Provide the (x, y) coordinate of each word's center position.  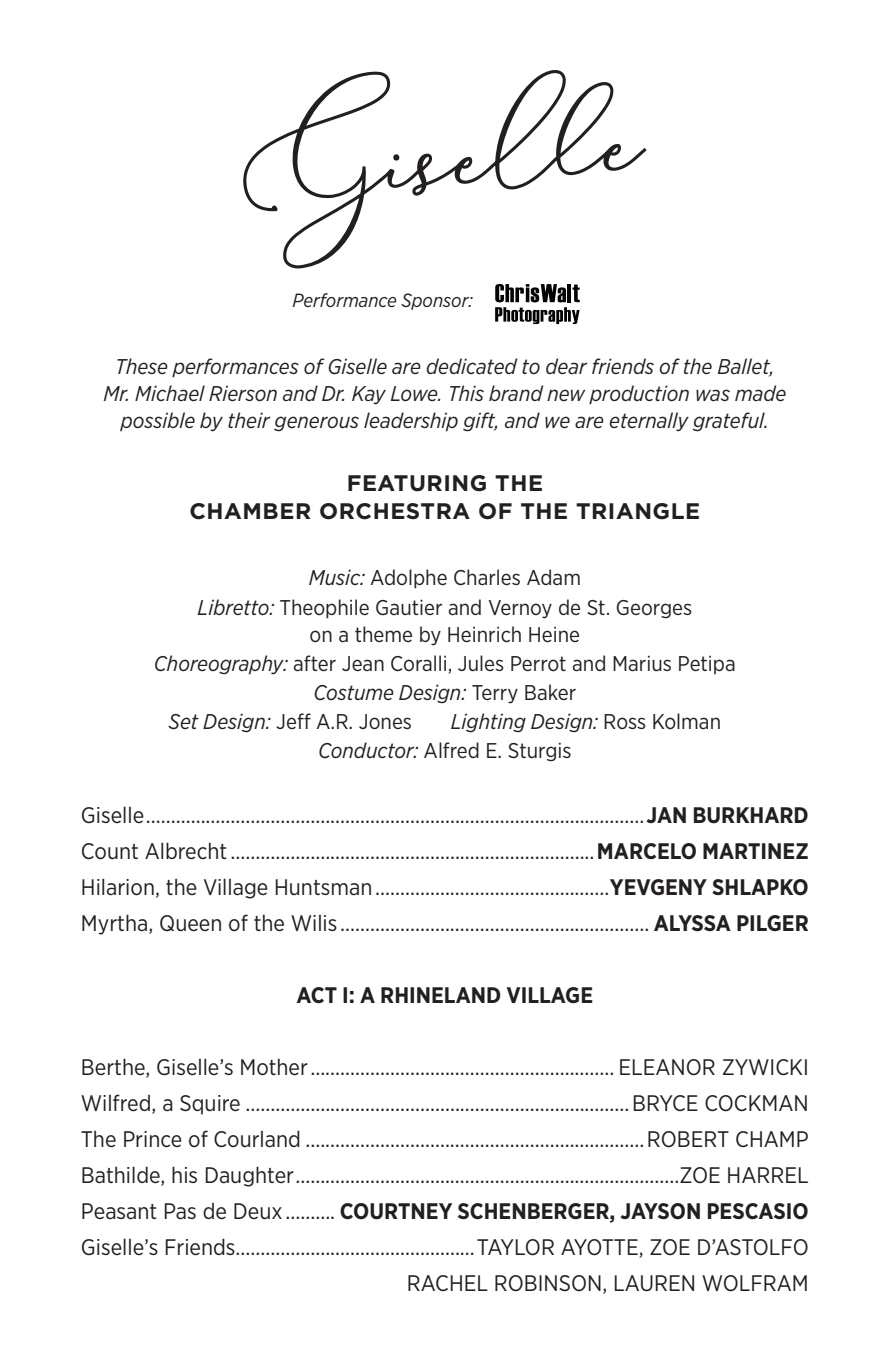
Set (183, 721)
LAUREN (654, 1283)
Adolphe (408, 578)
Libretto (234, 607)
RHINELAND (441, 995)
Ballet (745, 367)
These (142, 366)
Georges (654, 609)
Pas (180, 1211)
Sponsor (436, 301)
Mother (274, 1067)
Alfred (451, 750)
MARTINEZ (755, 851)
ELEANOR (667, 1067)
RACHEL (448, 1283)
